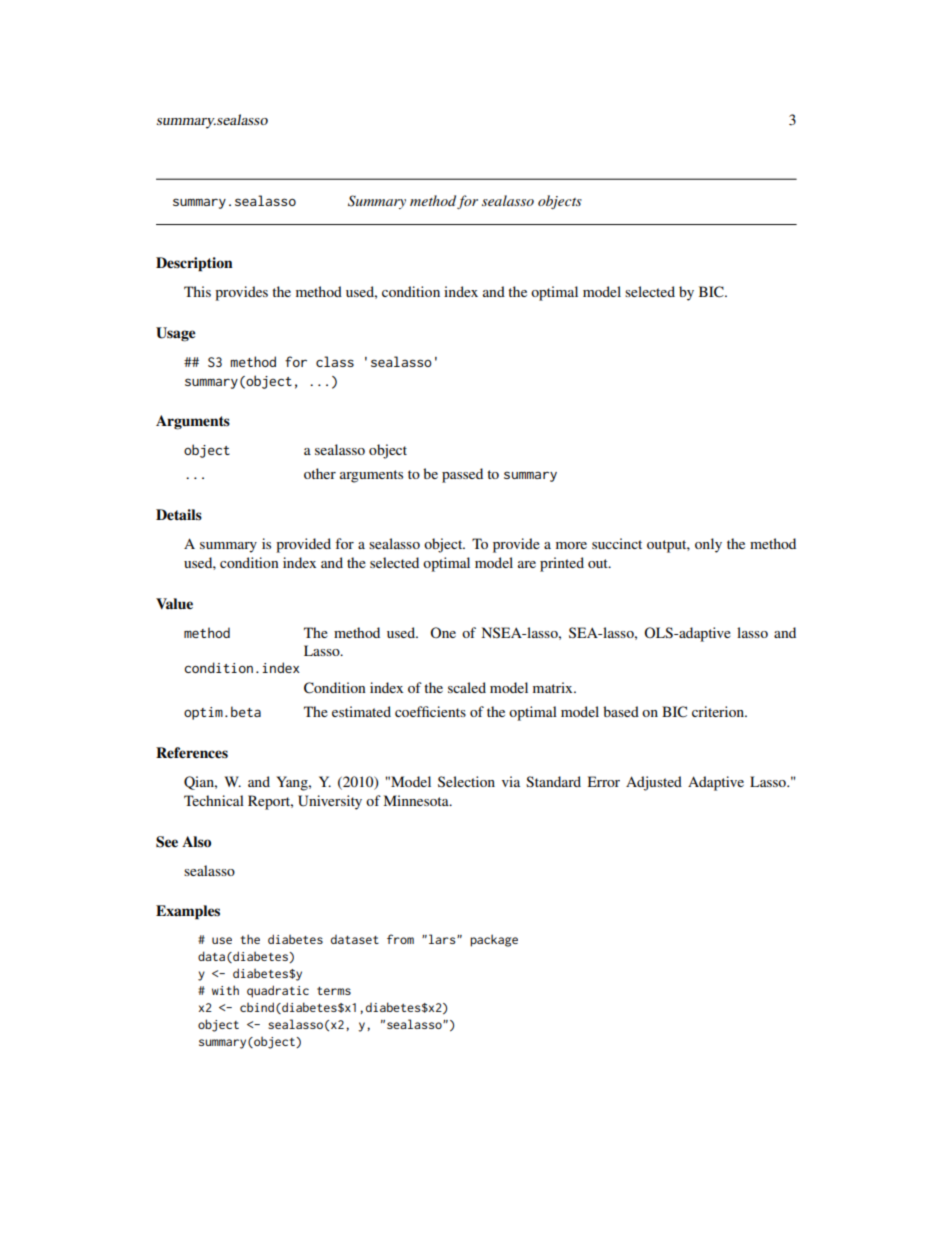 The height and width of the screenshot is (1233, 952). Describe the element at coordinates (192, 753) in the screenshot. I see `References` at that location.
